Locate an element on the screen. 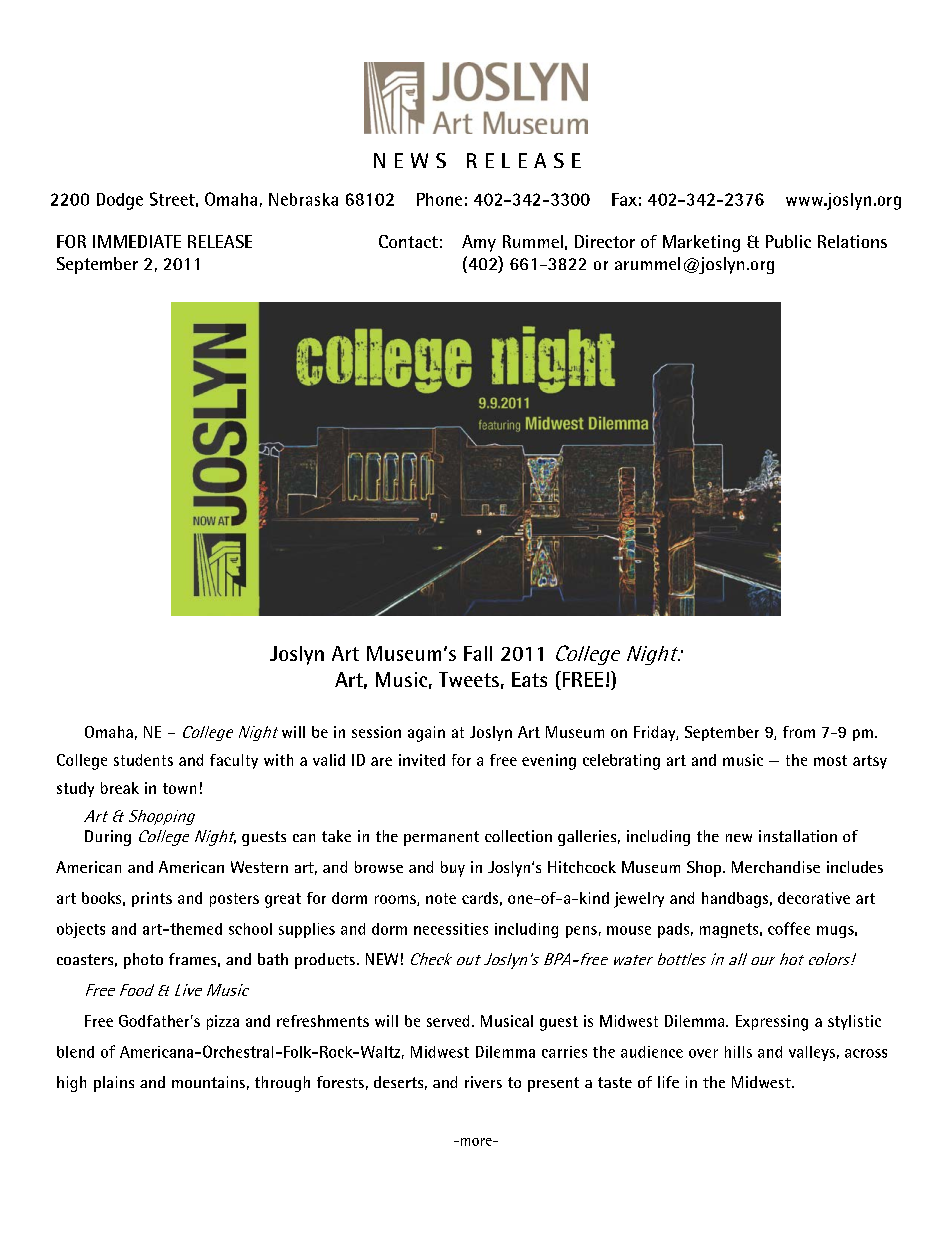 This screenshot has width=952, height=1233. rivers is located at coordinates (483, 1082).
